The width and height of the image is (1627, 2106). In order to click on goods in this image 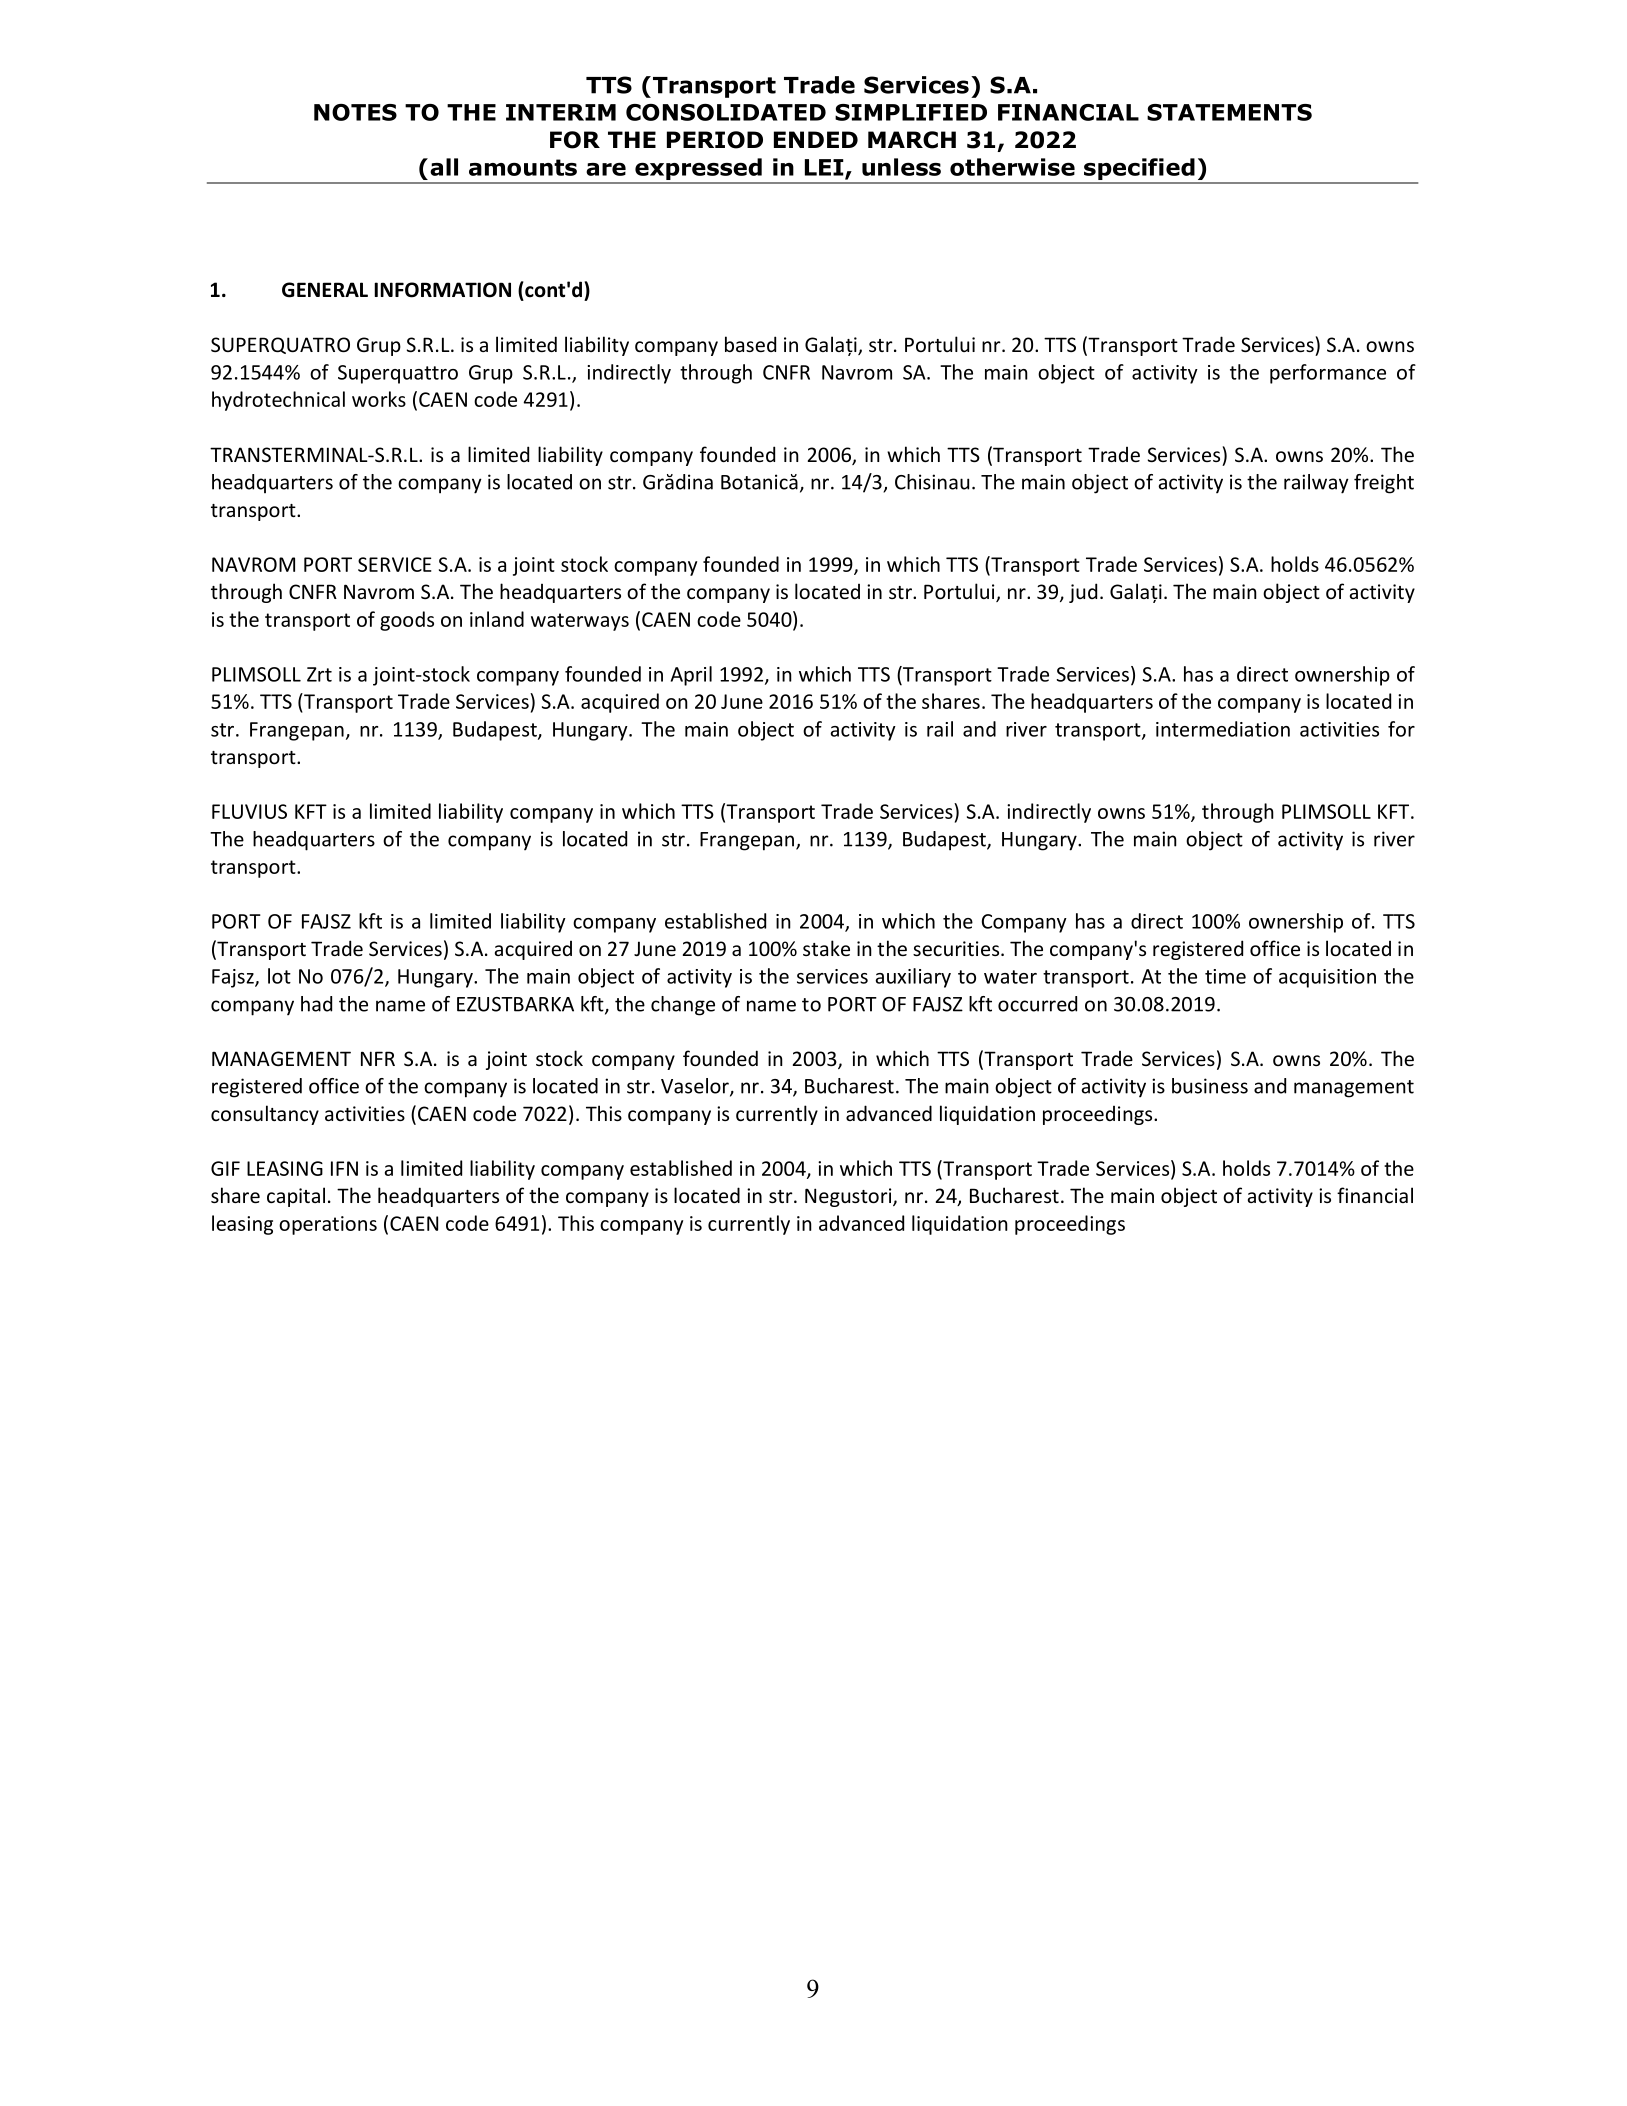, I will do `click(407, 621)`.
